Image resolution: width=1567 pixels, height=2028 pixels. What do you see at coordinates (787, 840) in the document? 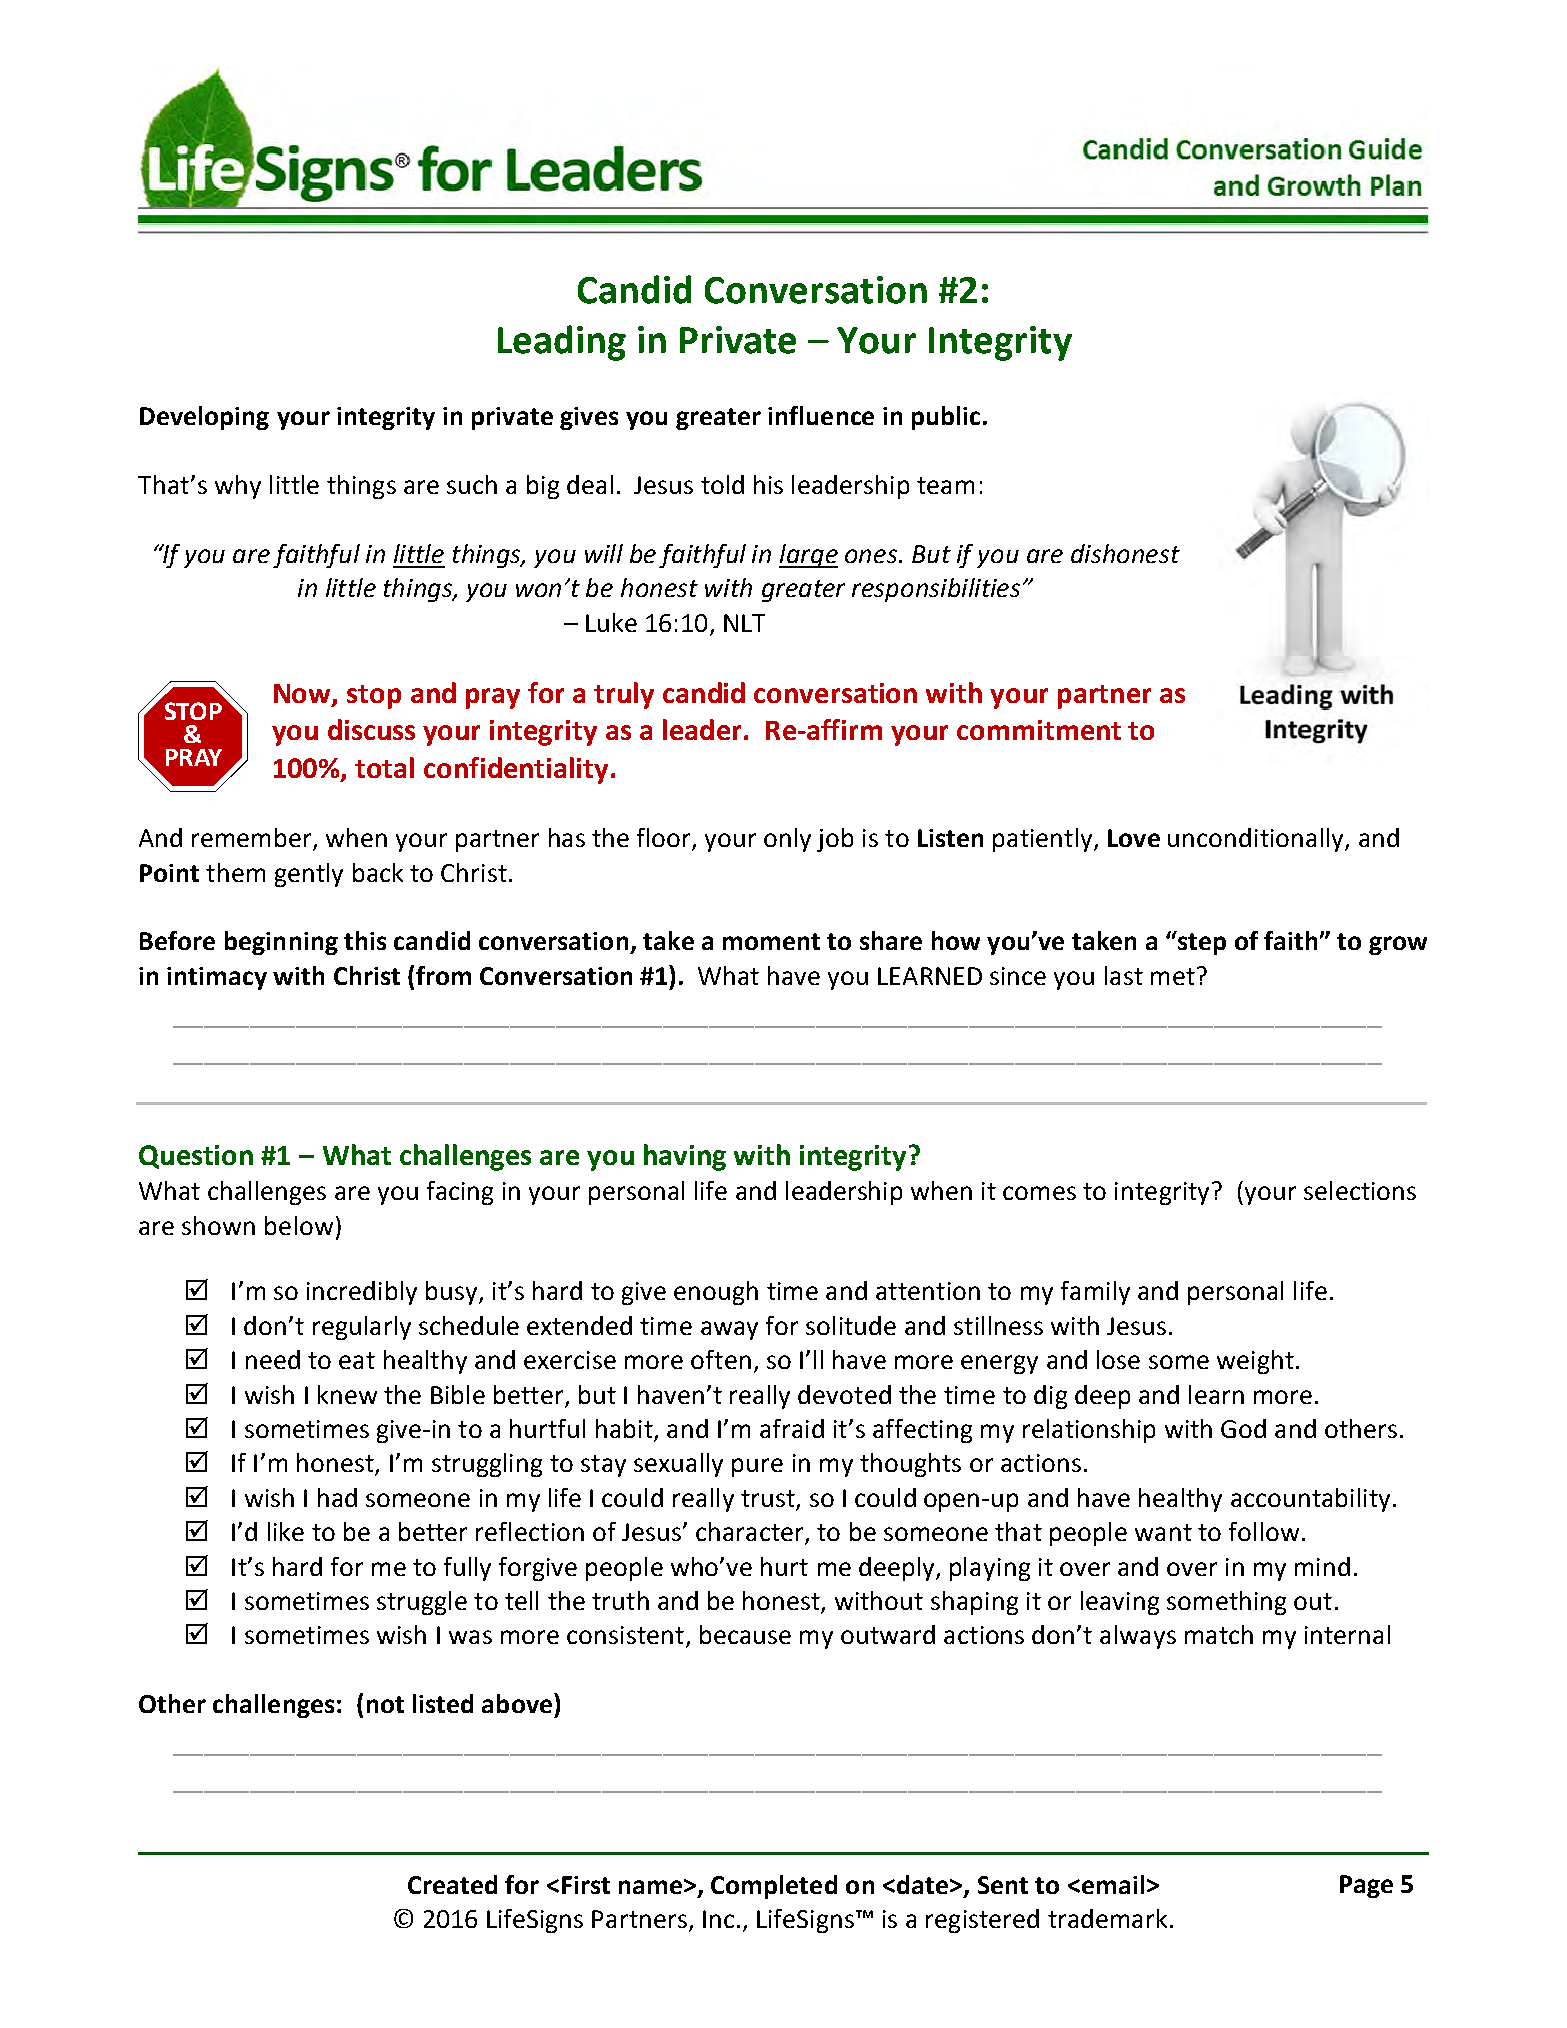
I see `only` at bounding box center [787, 840].
